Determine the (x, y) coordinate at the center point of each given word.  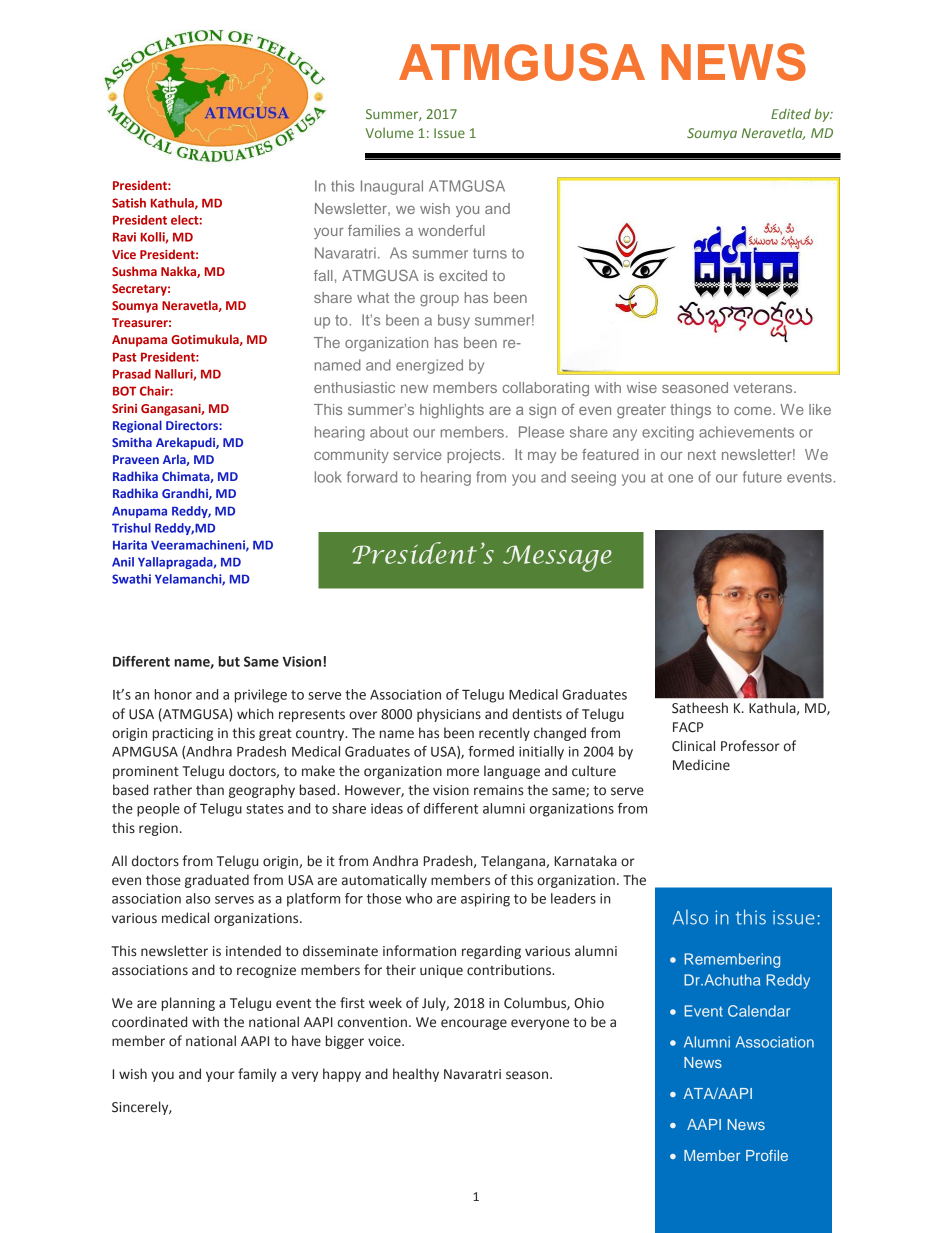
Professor (750, 746)
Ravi (124, 237)
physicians (449, 715)
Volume (390, 132)
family (257, 1075)
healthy (416, 1075)
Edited (791, 113)
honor (173, 694)
